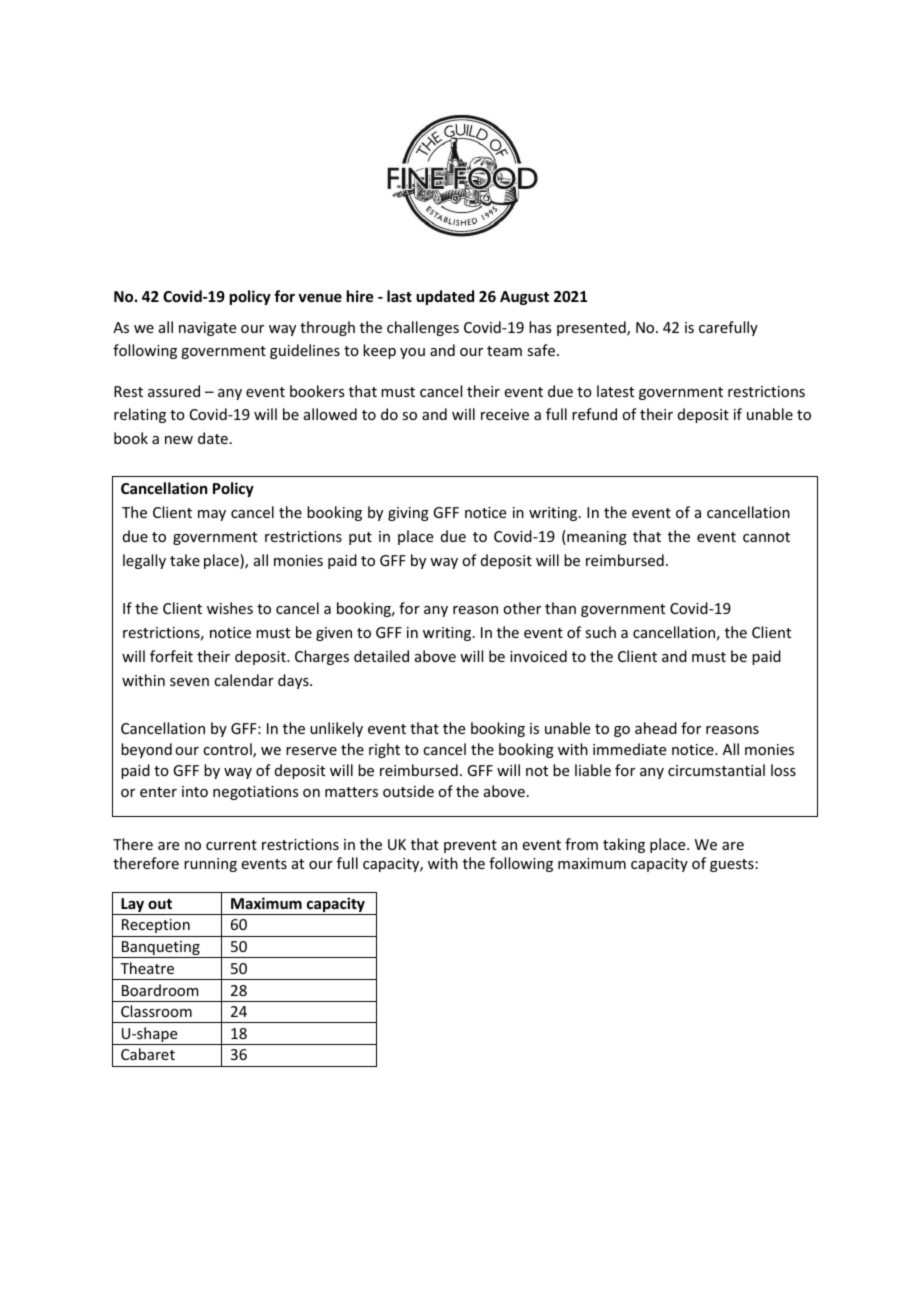  I want to click on presented, so click(592, 328).
